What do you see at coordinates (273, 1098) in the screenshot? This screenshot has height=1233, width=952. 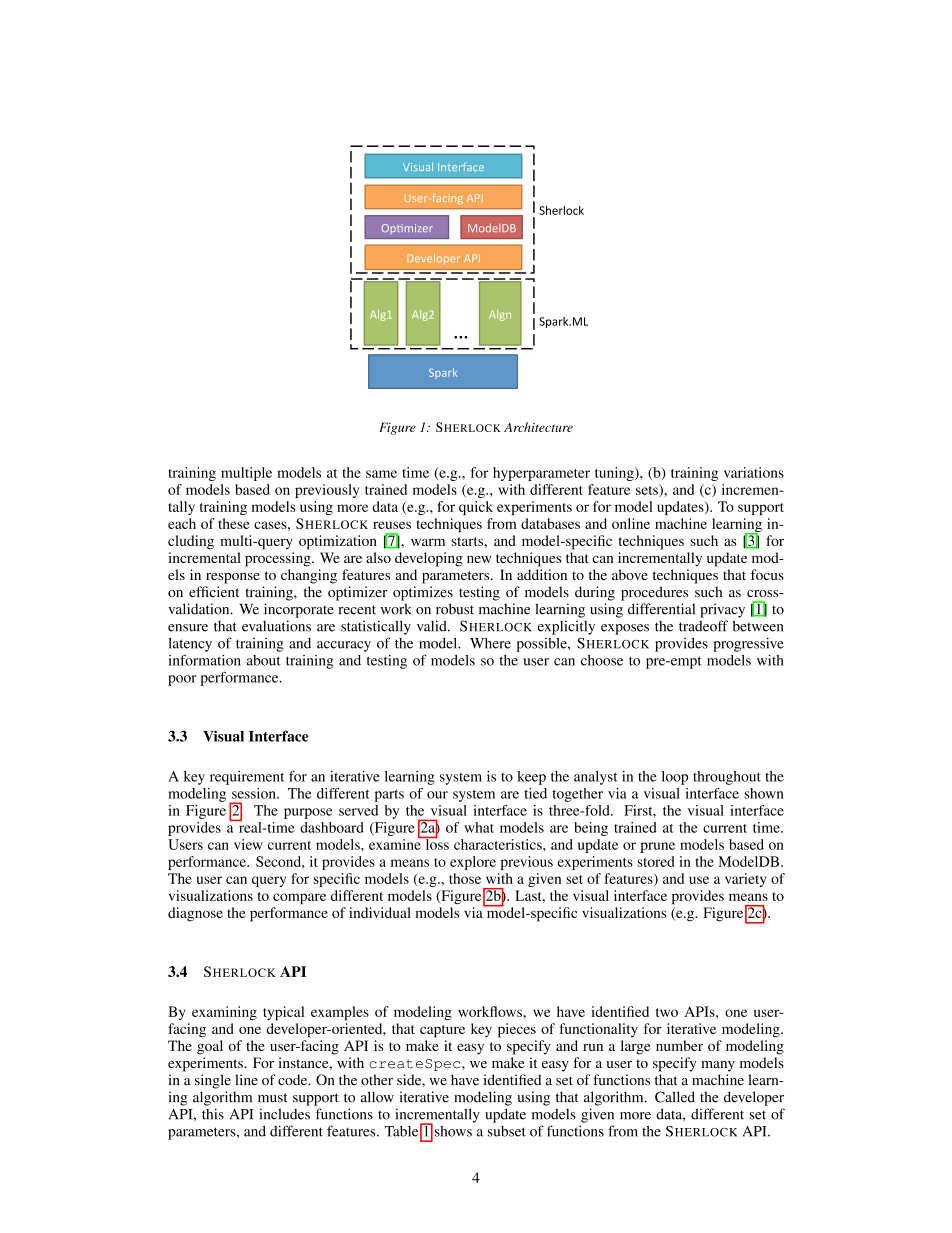 I see `must` at bounding box center [273, 1098].
